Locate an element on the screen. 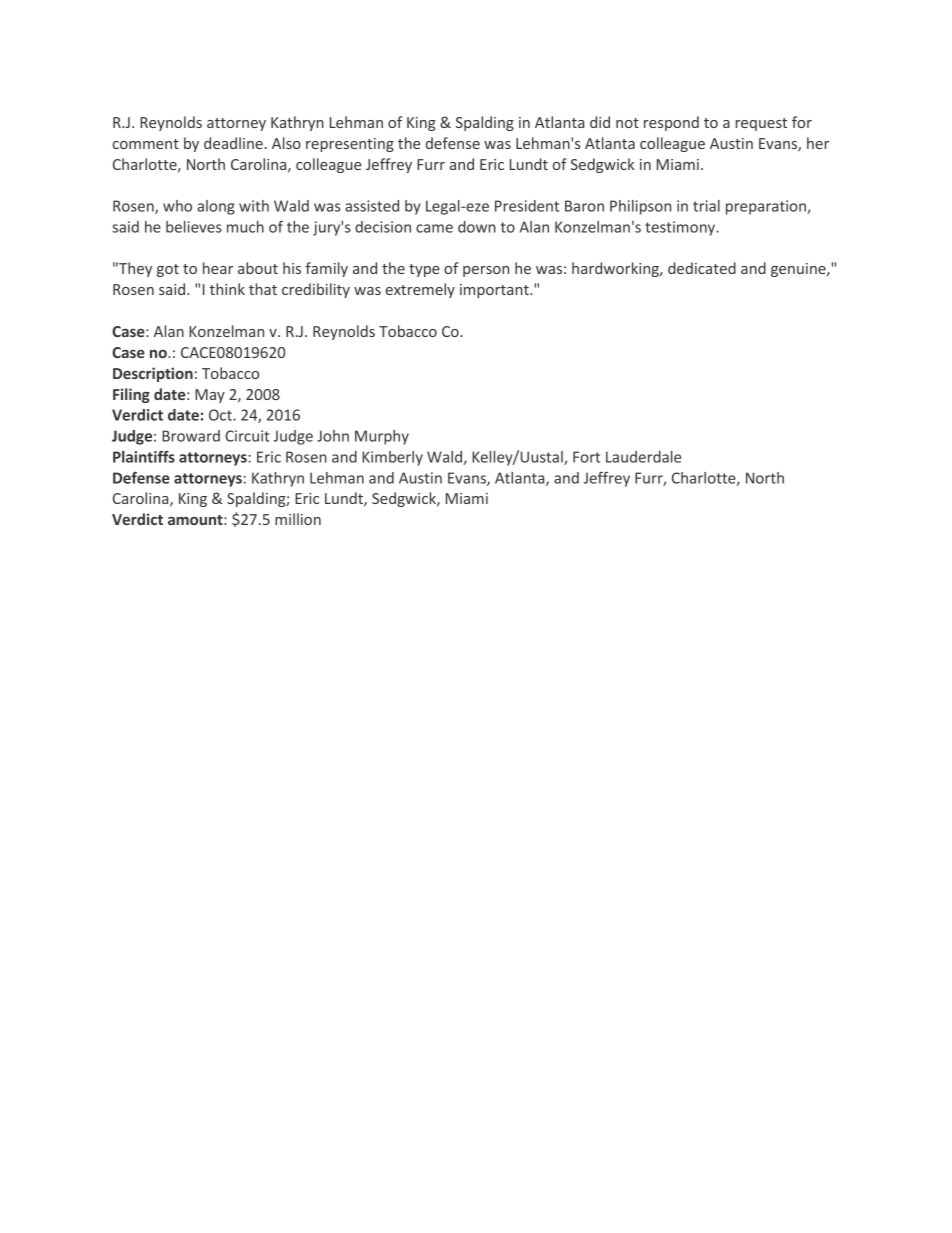 The height and width of the screenshot is (1233, 952). Murphy is located at coordinates (382, 437).
